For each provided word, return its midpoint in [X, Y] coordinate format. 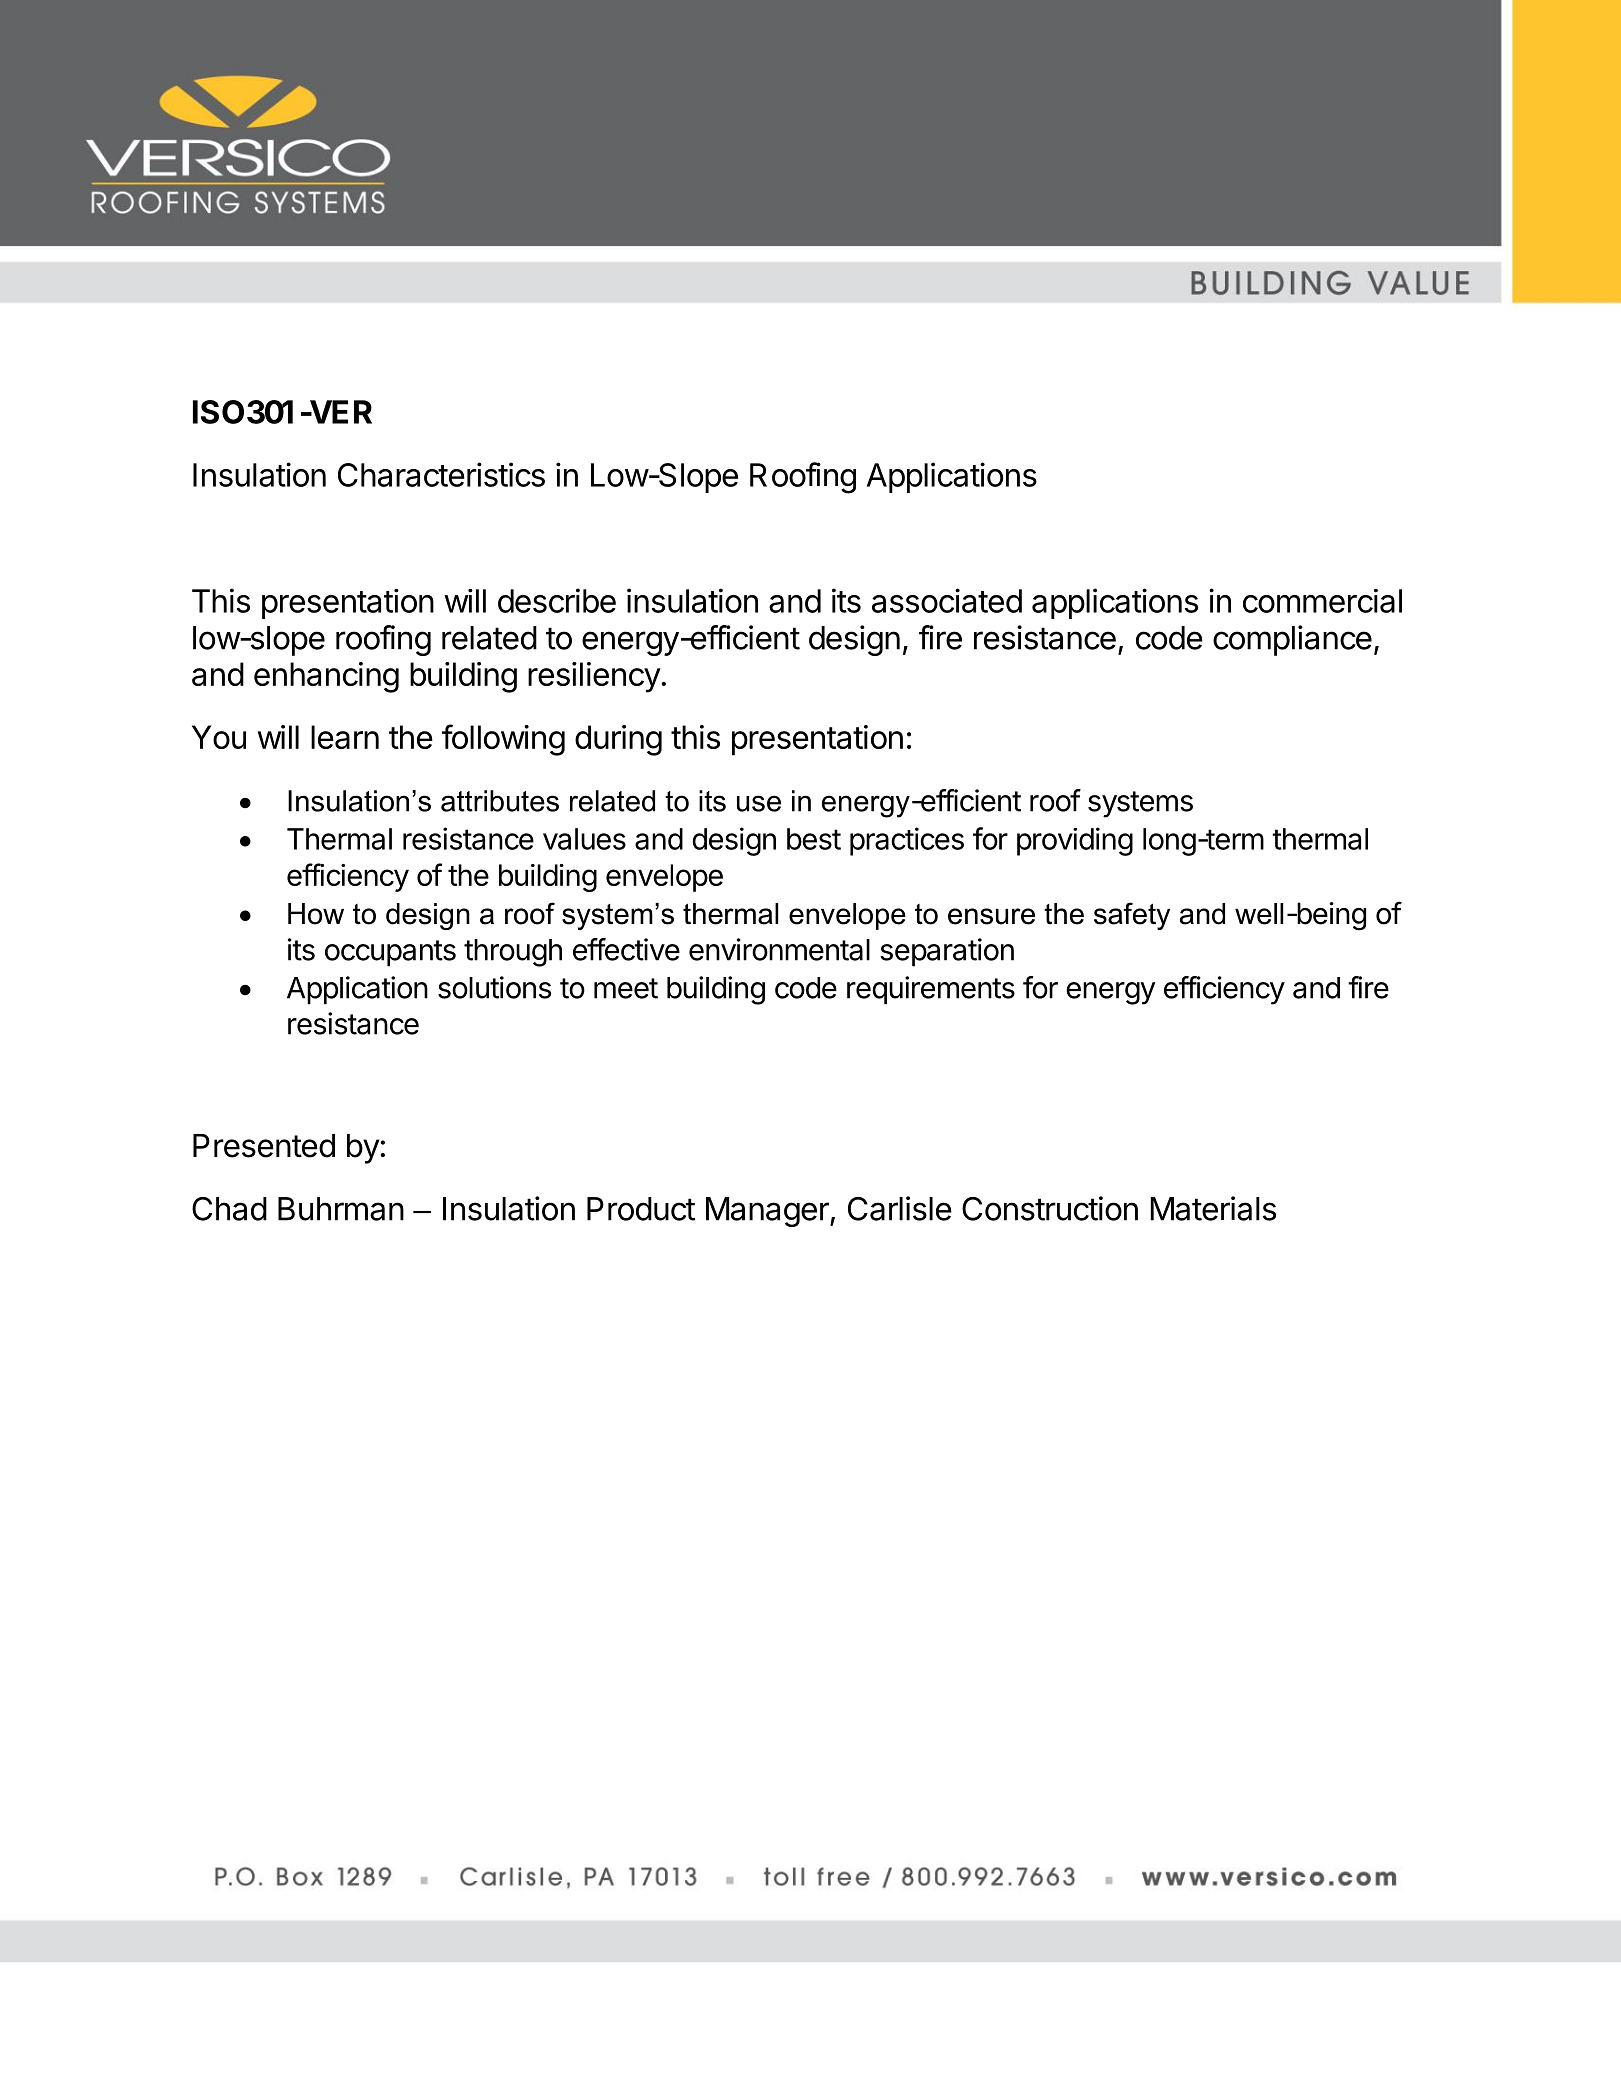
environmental [779, 949]
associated [947, 600]
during [618, 740]
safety [1132, 916]
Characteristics [441, 474]
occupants [390, 953]
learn [345, 737]
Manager [768, 1212]
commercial [1322, 601]
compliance [1292, 640]
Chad [229, 1209]
